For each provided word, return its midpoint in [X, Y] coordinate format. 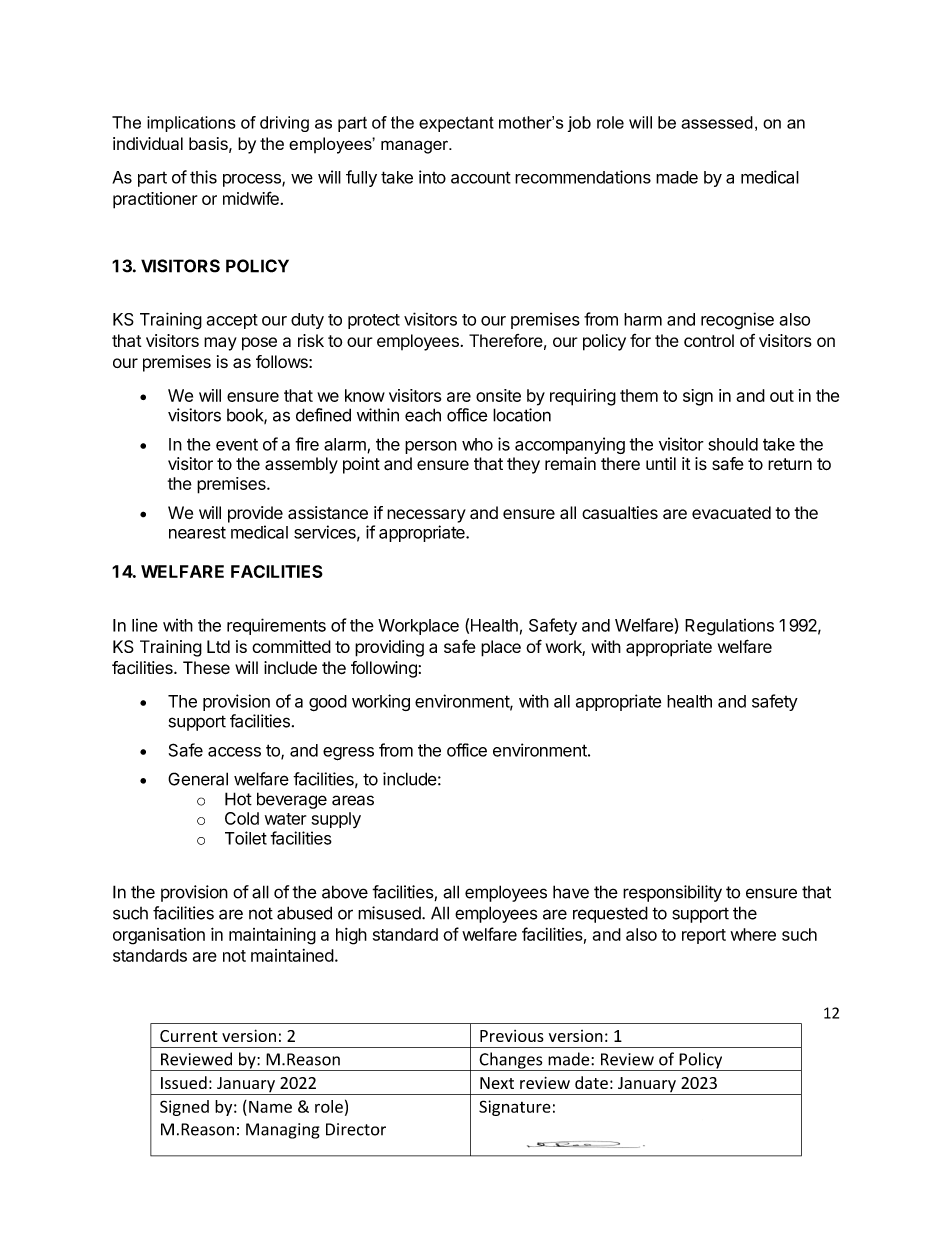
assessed [717, 122]
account [481, 177]
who [477, 444]
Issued [184, 1082]
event [237, 445]
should [733, 444]
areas [353, 800]
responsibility [672, 893]
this [203, 177]
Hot [238, 799]
